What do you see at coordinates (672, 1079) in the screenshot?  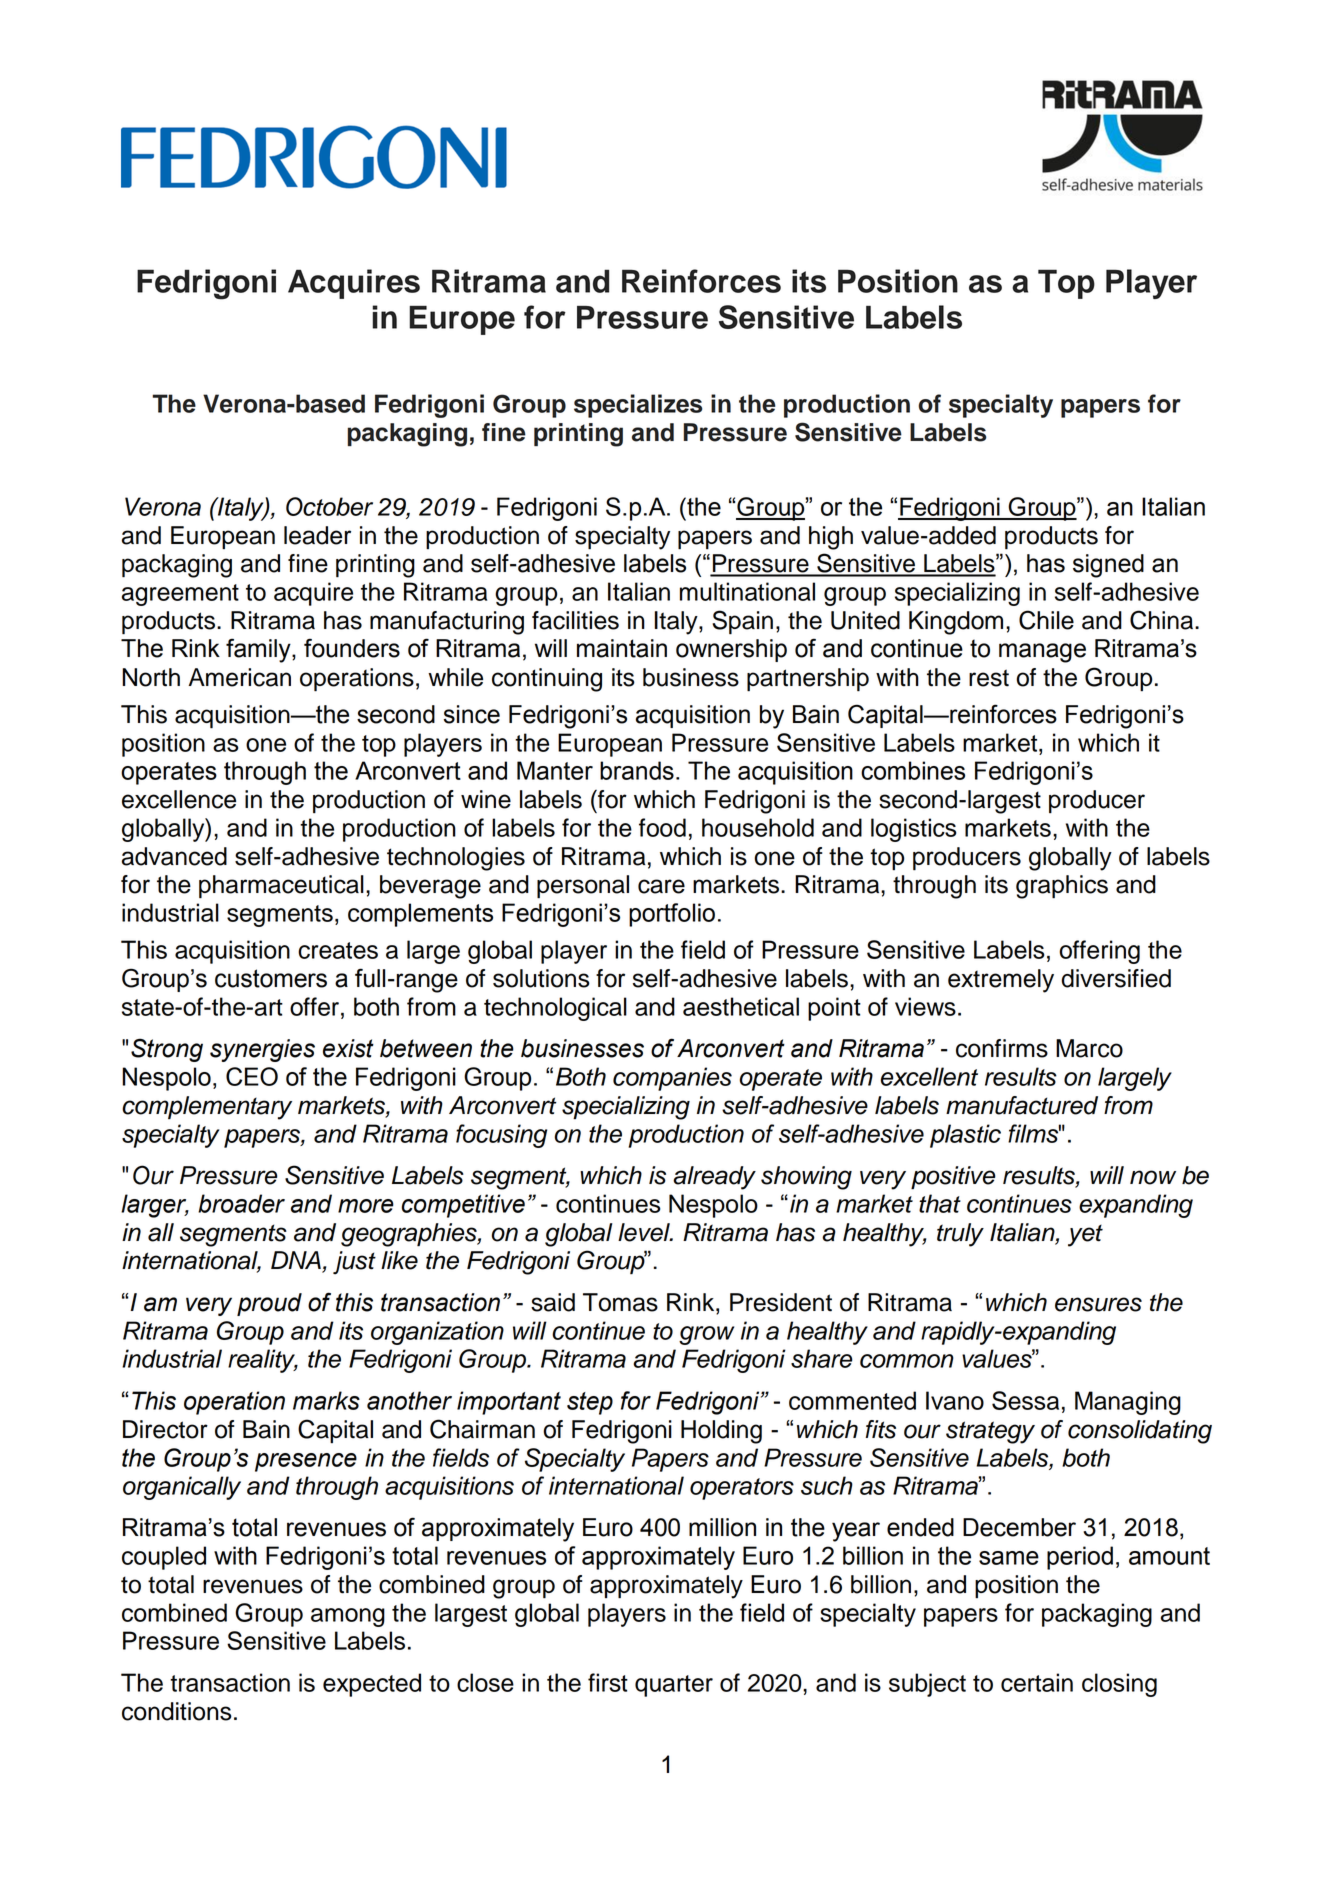 I see `companies` at bounding box center [672, 1079].
